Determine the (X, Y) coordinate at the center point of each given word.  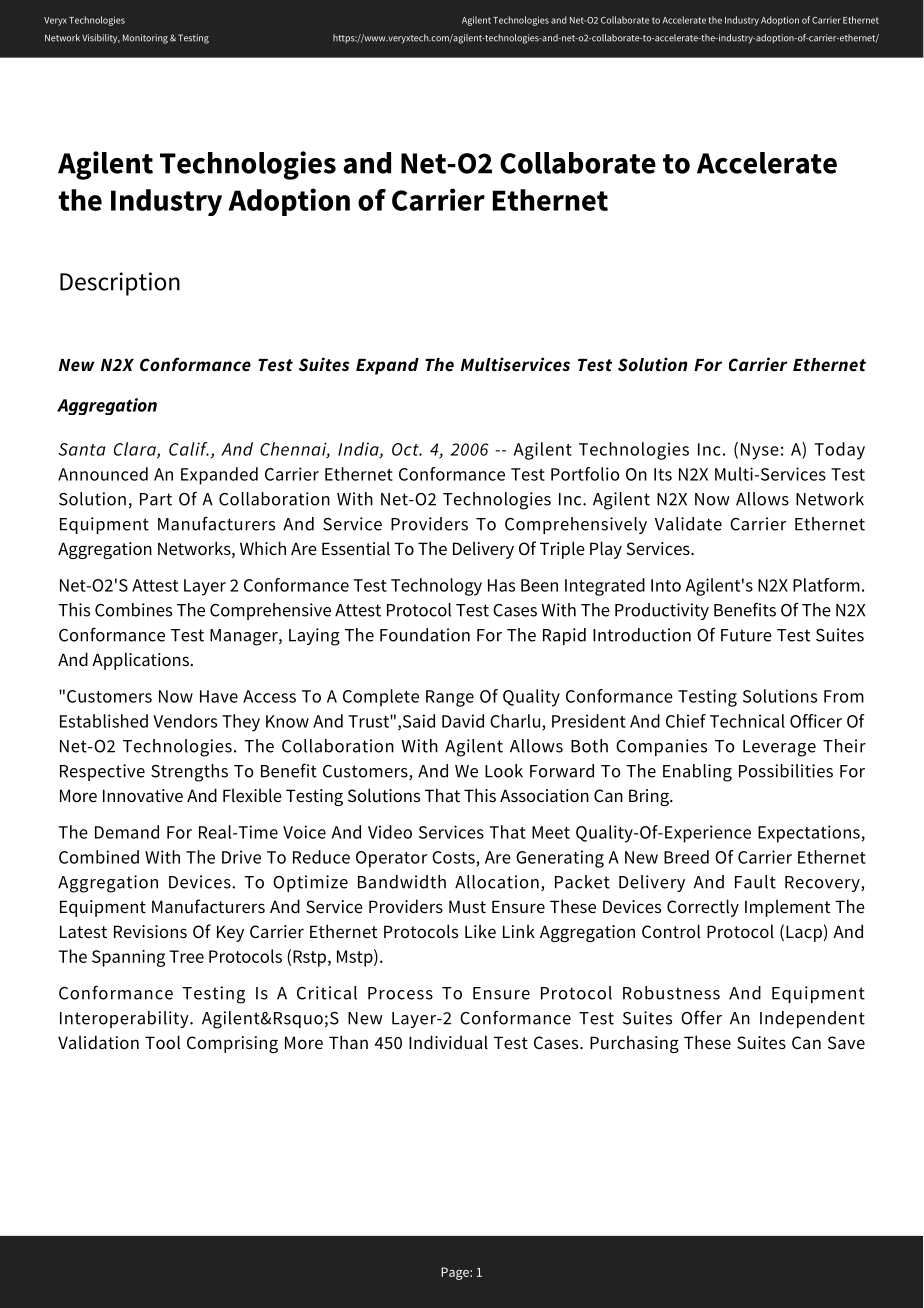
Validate (688, 524)
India (359, 450)
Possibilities (786, 771)
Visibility (101, 39)
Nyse (760, 451)
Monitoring (145, 39)
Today (840, 451)
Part (156, 499)
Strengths (189, 773)
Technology (436, 587)
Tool (162, 1042)
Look (504, 771)
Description (120, 284)
